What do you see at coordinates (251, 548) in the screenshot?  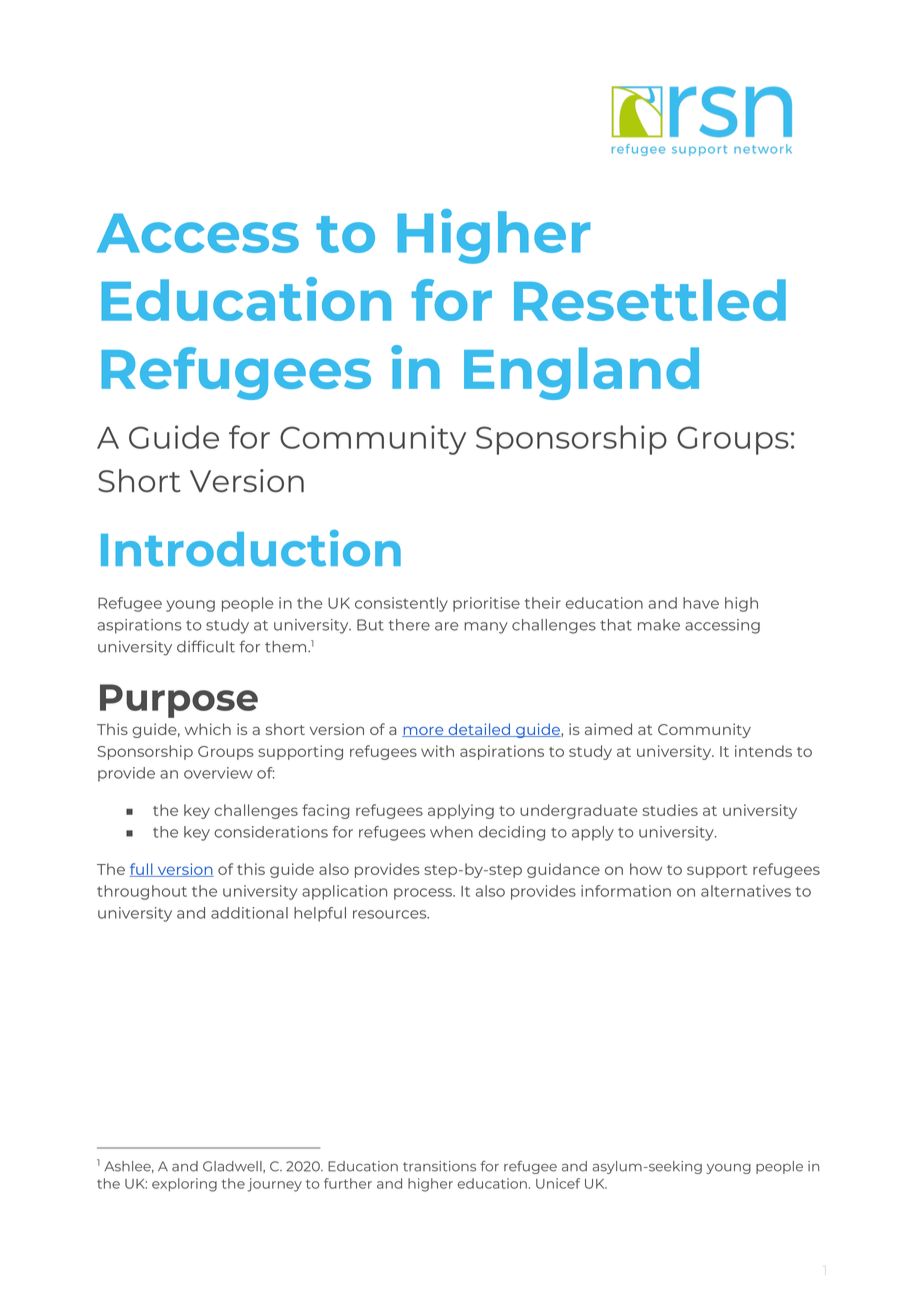 I see `Introduction` at bounding box center [251, 548].
